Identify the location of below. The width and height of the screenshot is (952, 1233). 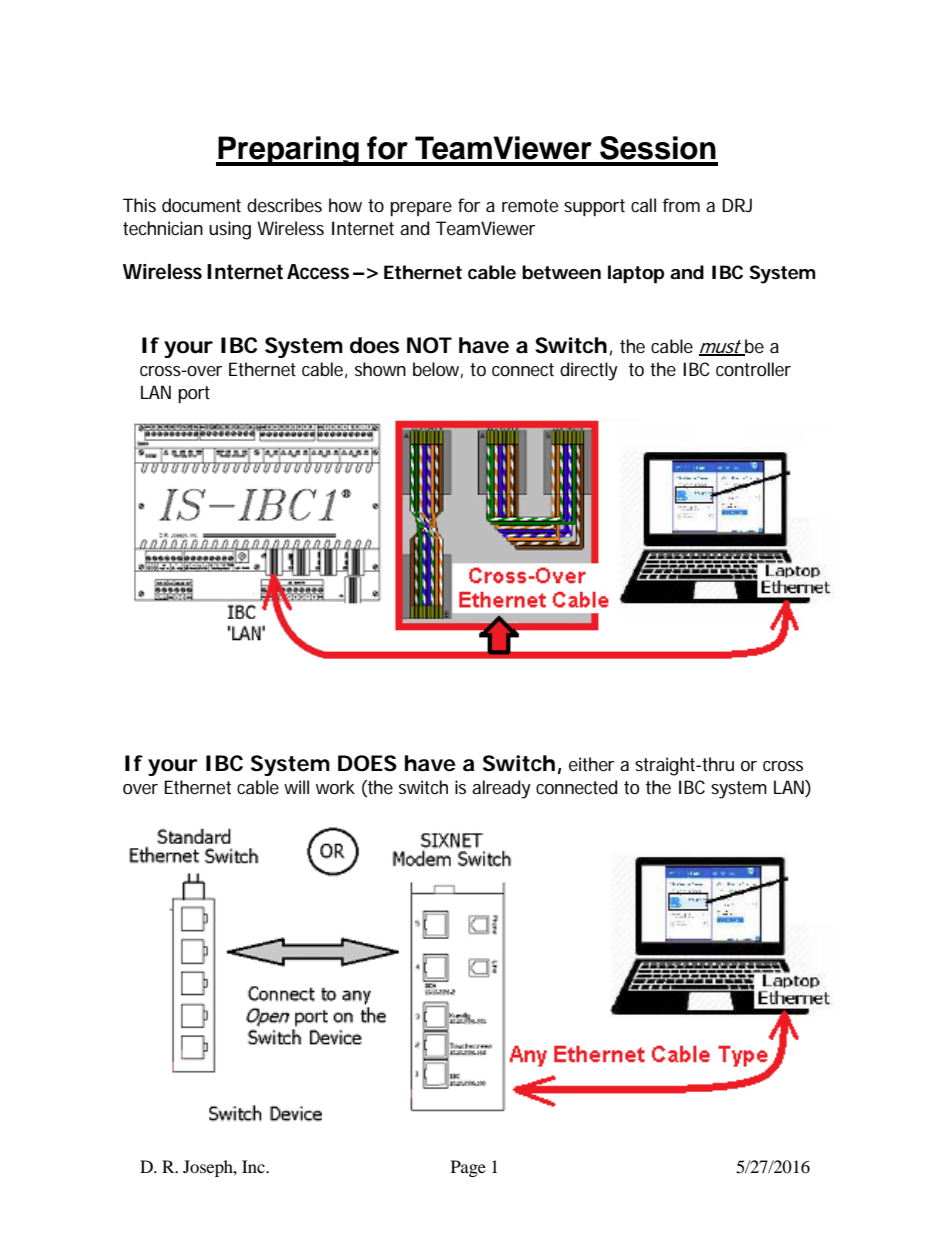
(436, 369).
